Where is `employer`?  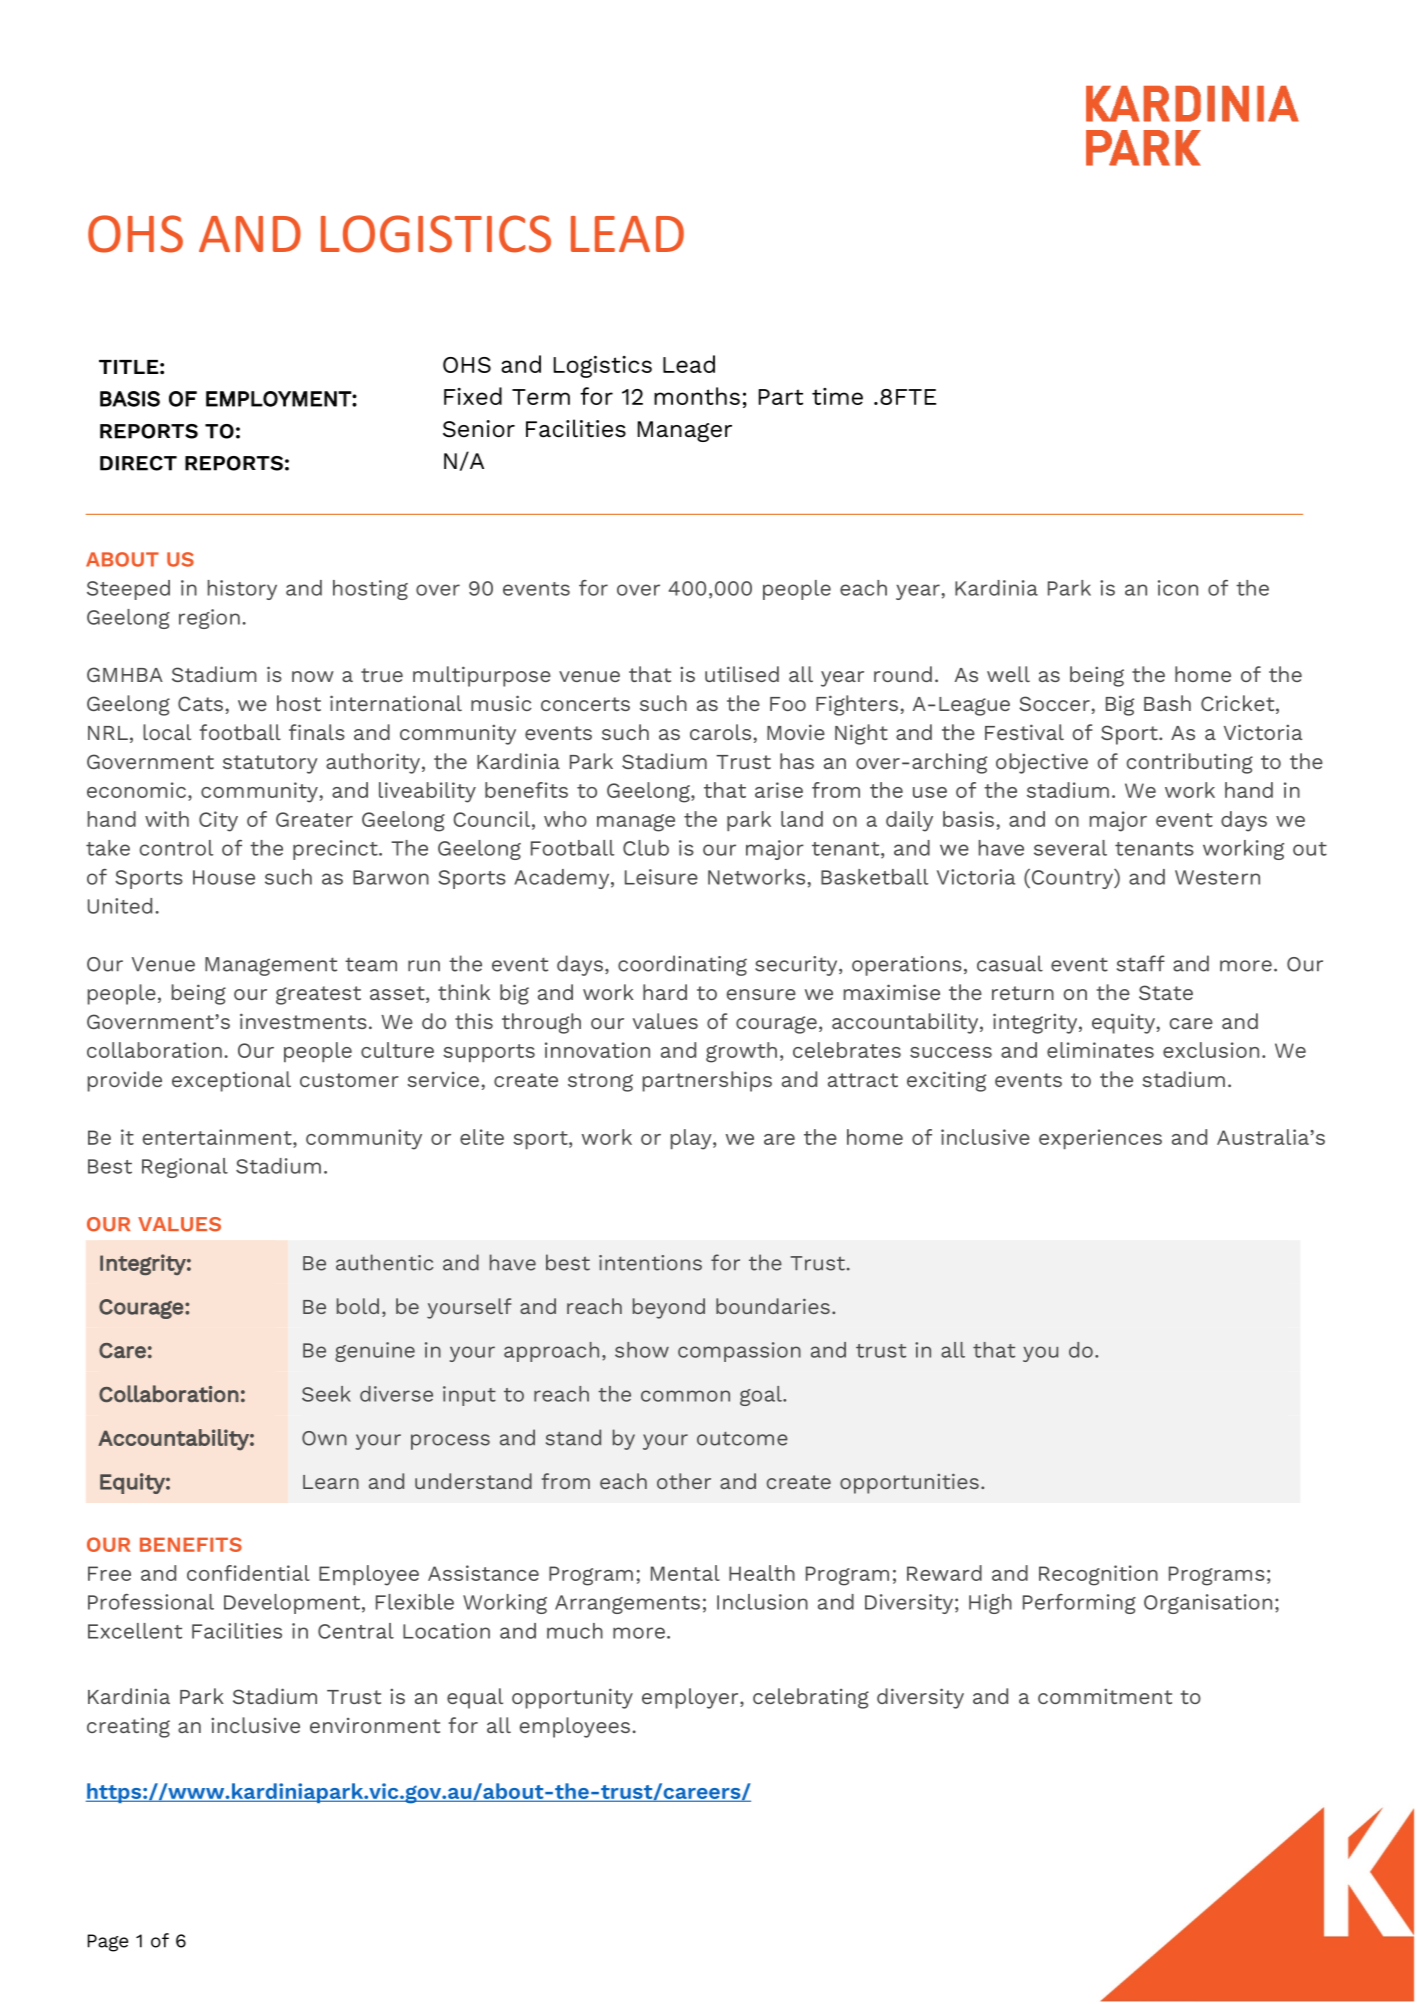
employer is located at coordinates (691, 1698).
